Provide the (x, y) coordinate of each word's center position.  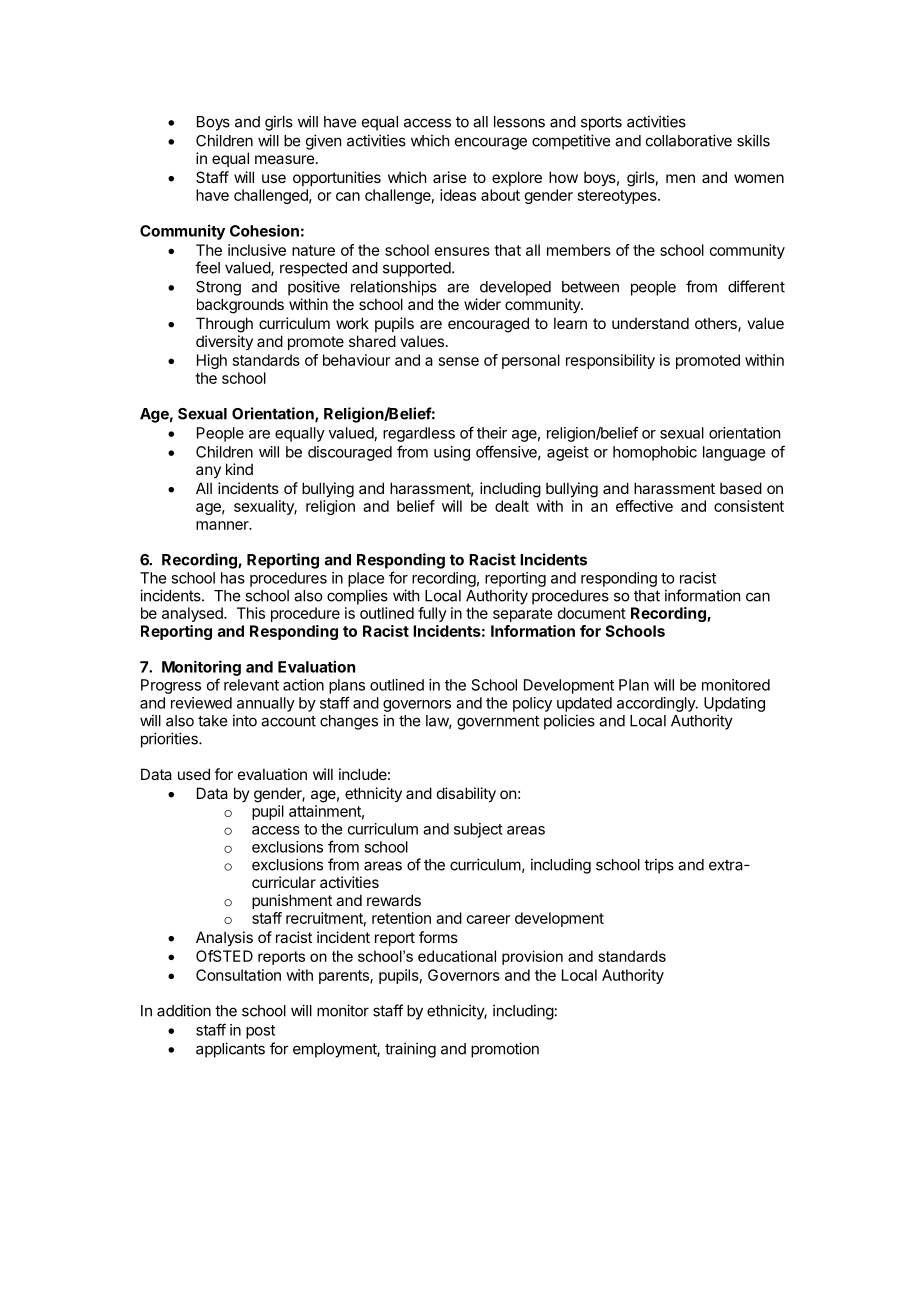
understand (650, 323)
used (194, 774)
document (592, 613)
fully (432, 614)
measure (285, 159)
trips (659, 866)
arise (450, 177)
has (233, 578)
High (212, 361)
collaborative (689, 140)
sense (459, 361)
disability (466, 794)
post (260, 1032)
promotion (505, 1050)
